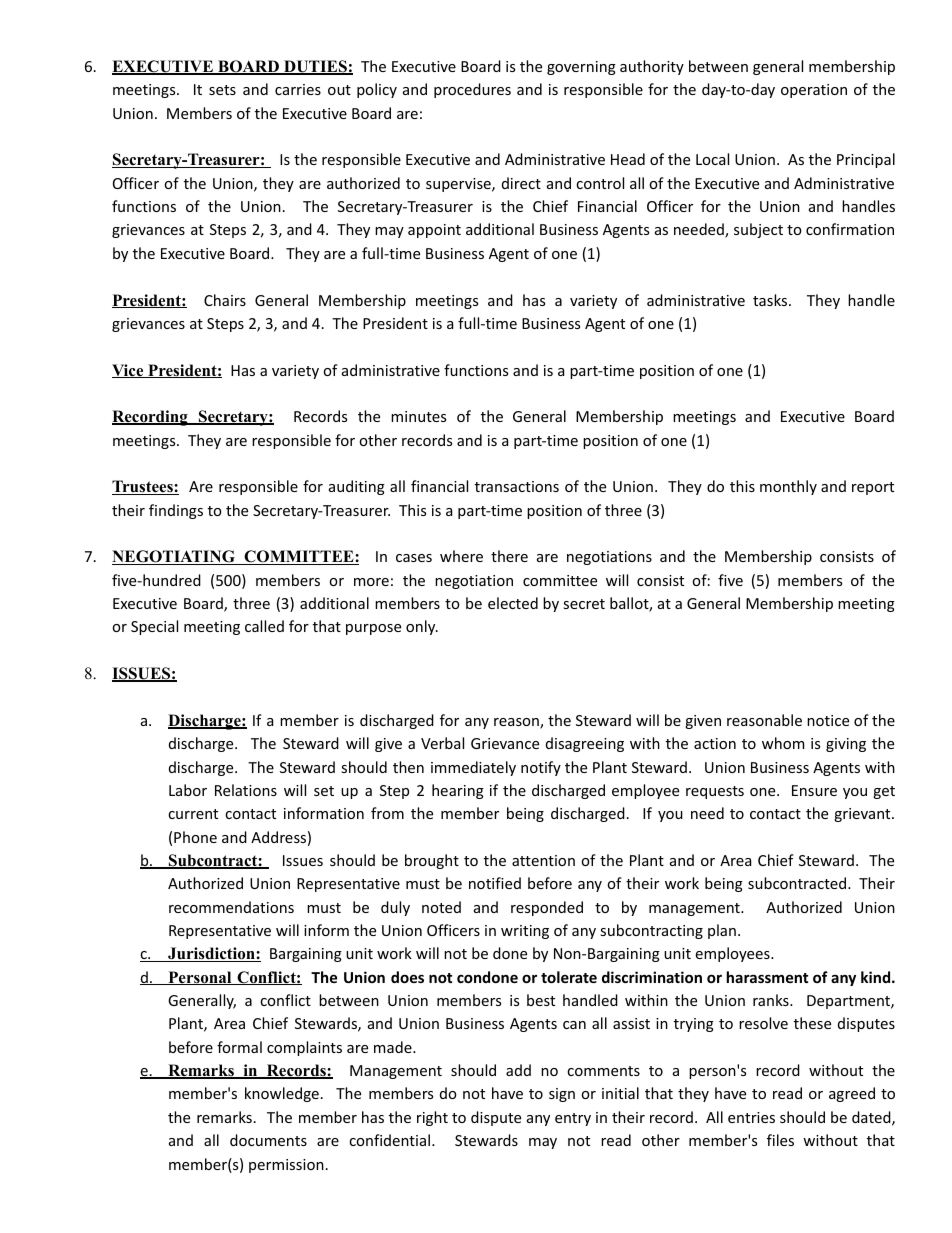 This image has width=952, height=1233. What do you see at coordinates (814, 790) in the image?
I see `Ensure` at bounding box center [814, 790].
